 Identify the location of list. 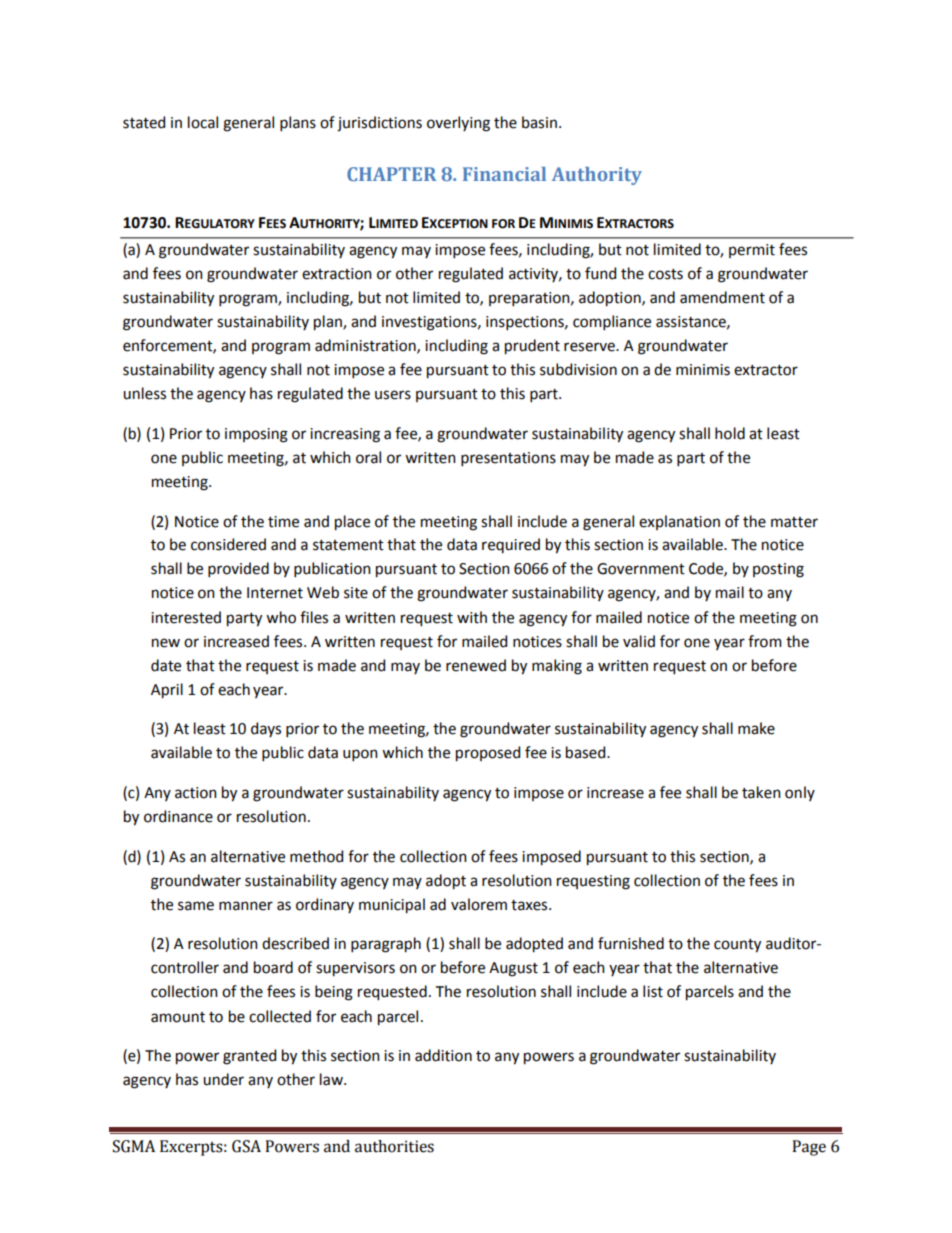
(653, 991).
